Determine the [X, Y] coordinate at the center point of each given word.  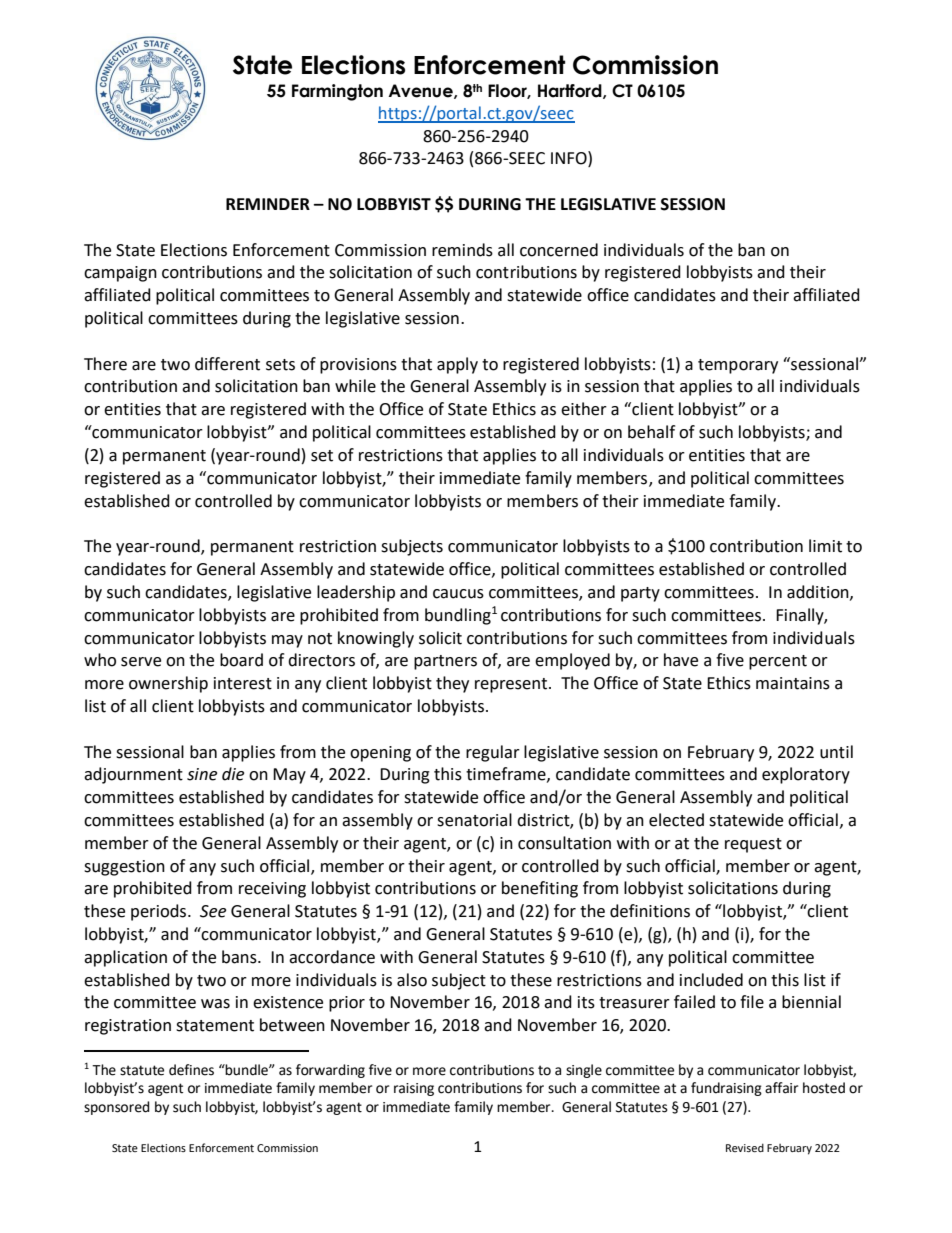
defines [191, 1070]
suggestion [124, 868]
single [584, 1071]
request [753, 845]
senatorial [474, 820]
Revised [745, 1147]
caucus [458, 594]
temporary [738, 366]
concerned [559, 250]
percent [778, 662]
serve [141, 662]
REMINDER [268, 204]
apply [457, 365]
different [227, 364]
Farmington [337, 92]
